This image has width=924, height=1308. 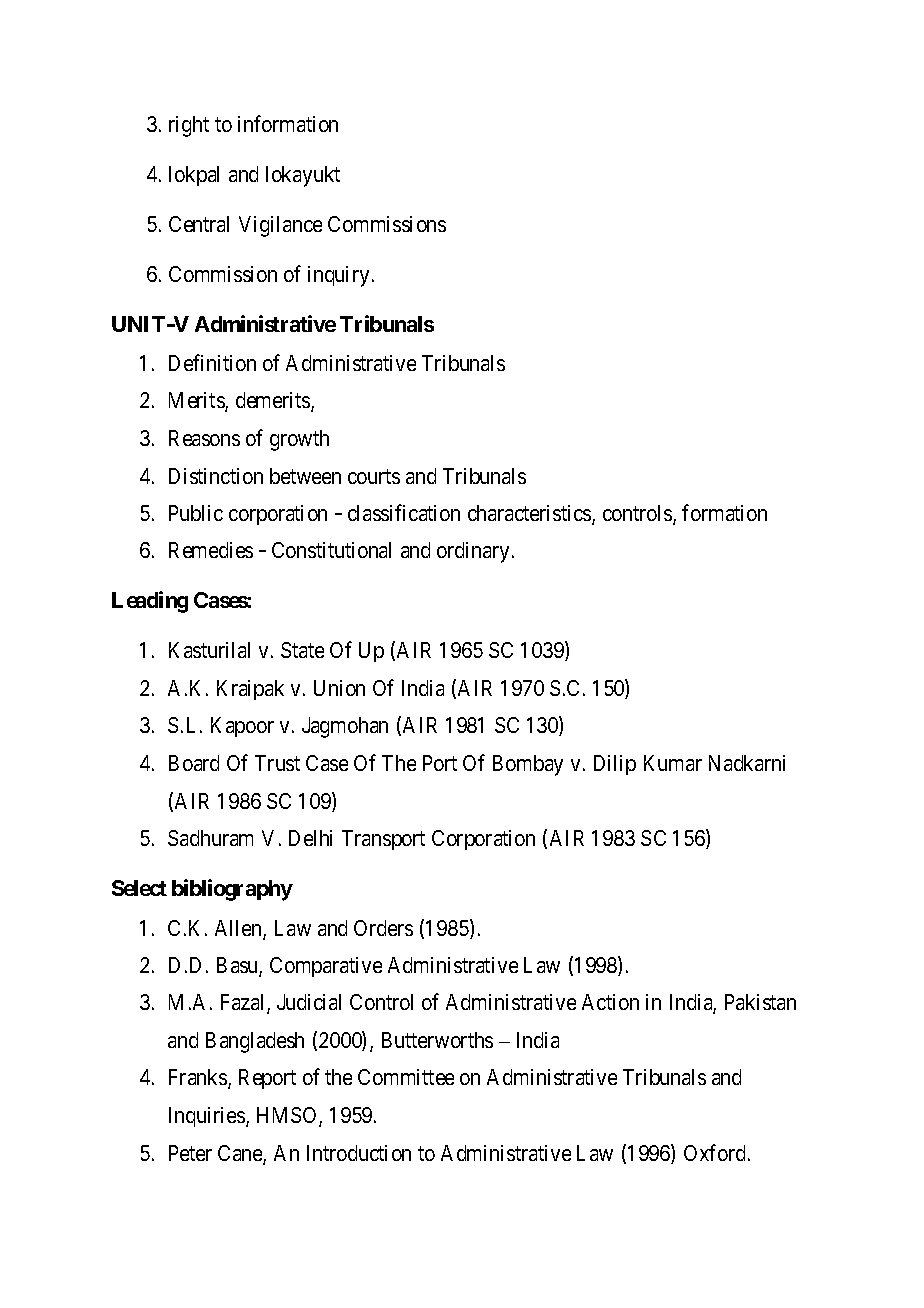 What do you see at coordinates (189, 126) in the image?
I see `right` at bounding box center [189, 126].
